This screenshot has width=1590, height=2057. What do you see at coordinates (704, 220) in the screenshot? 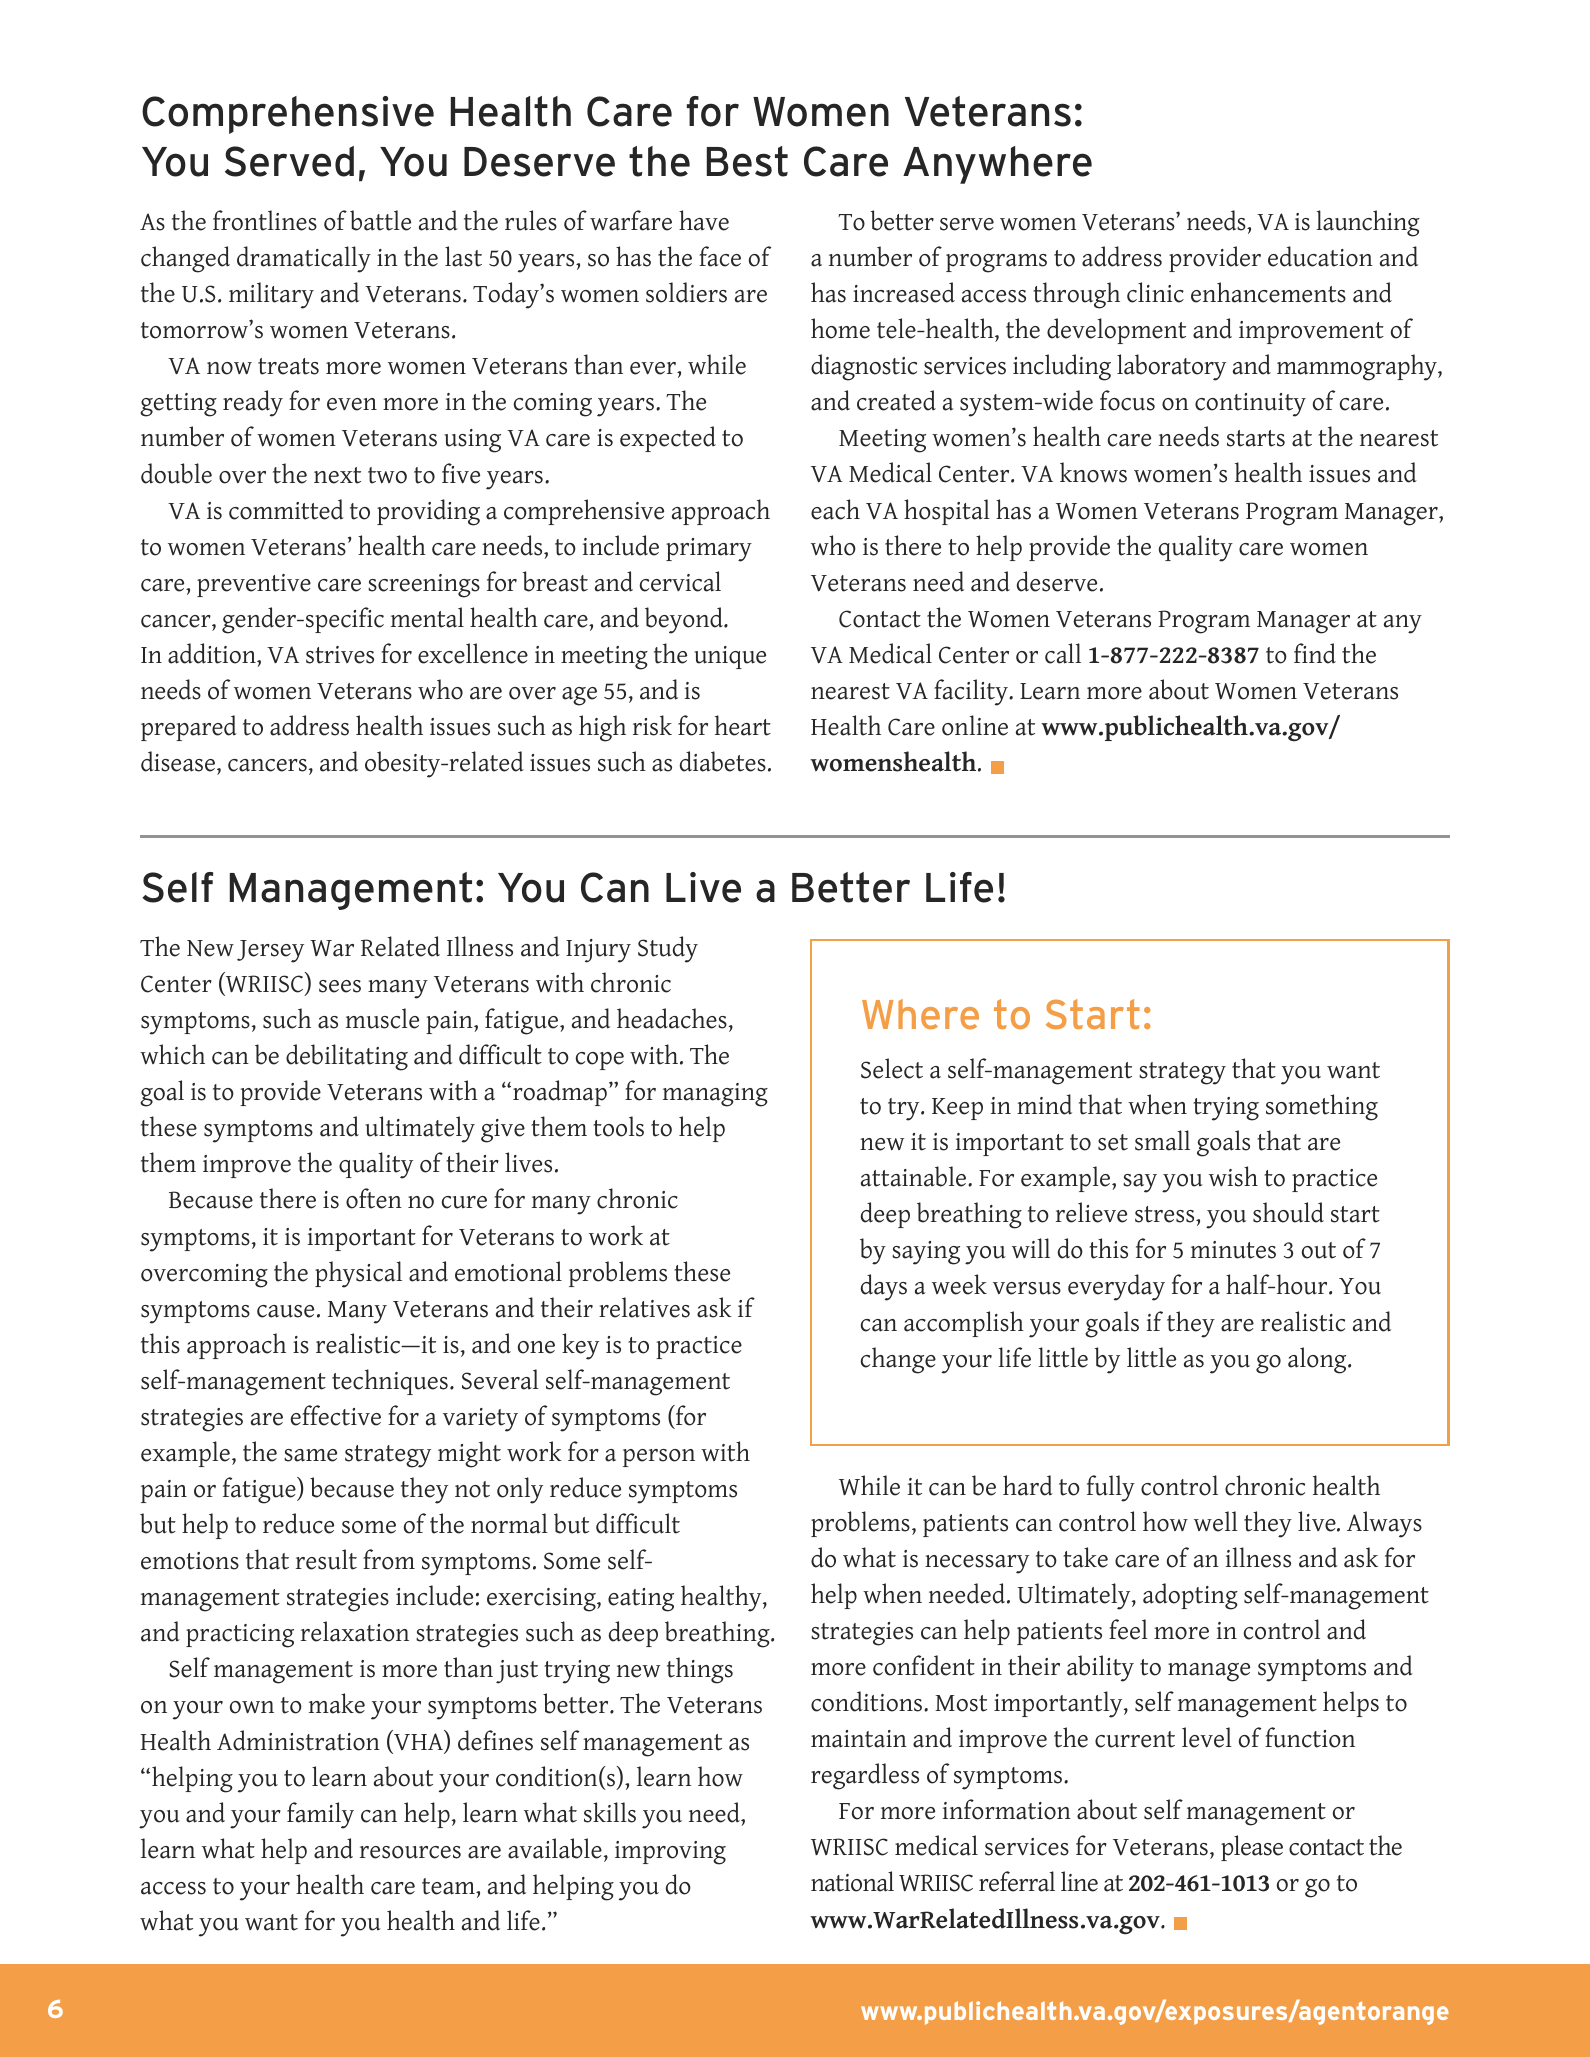
I see `have` at bounding box center [704, 220].
